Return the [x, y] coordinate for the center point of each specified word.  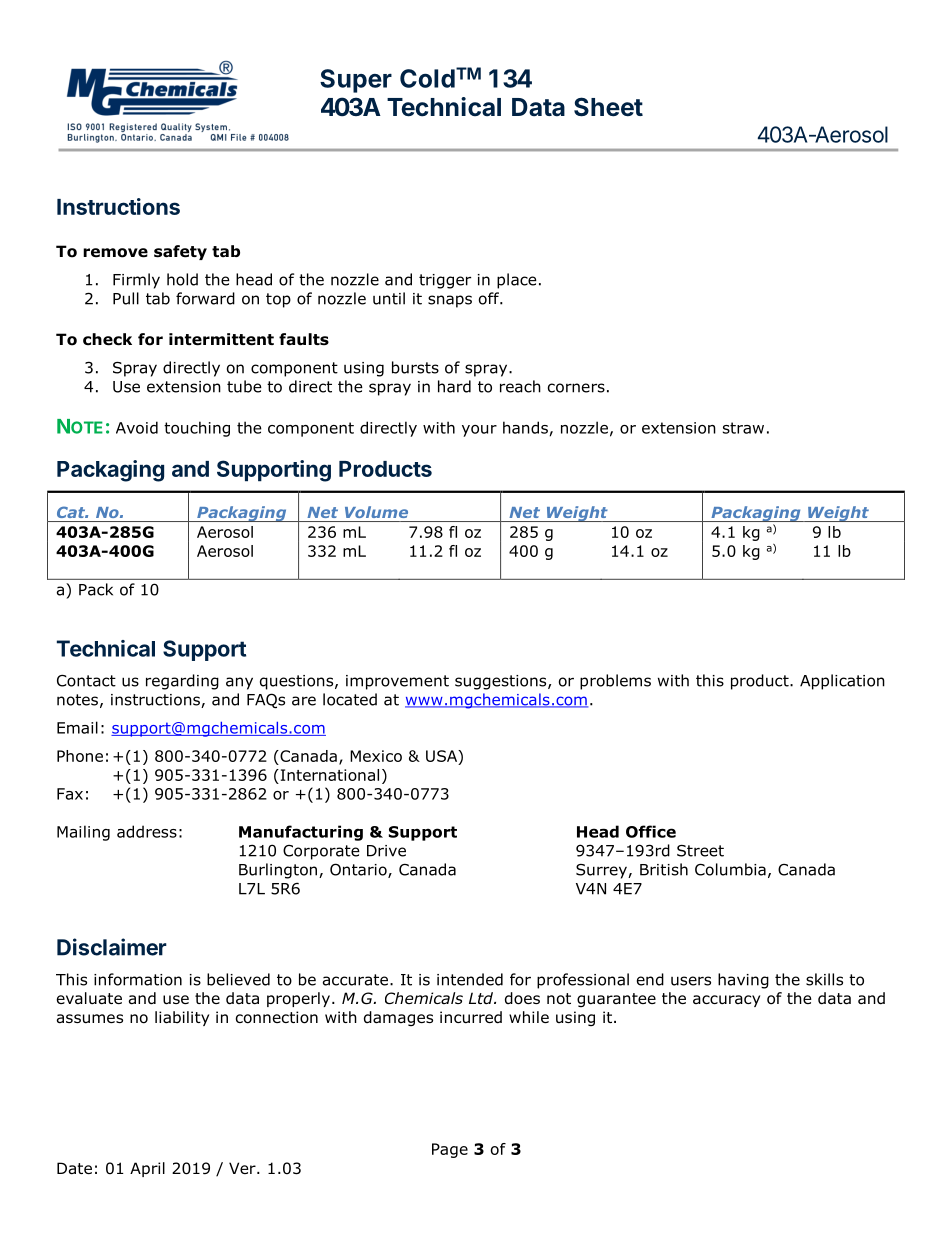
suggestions [502, 682]
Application [842, 682]
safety [180, 252]
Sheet [608, 107]
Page [450, 1150]
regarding [182, 682]
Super [356, 81]
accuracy [726, 1001]
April [147, 1169]
